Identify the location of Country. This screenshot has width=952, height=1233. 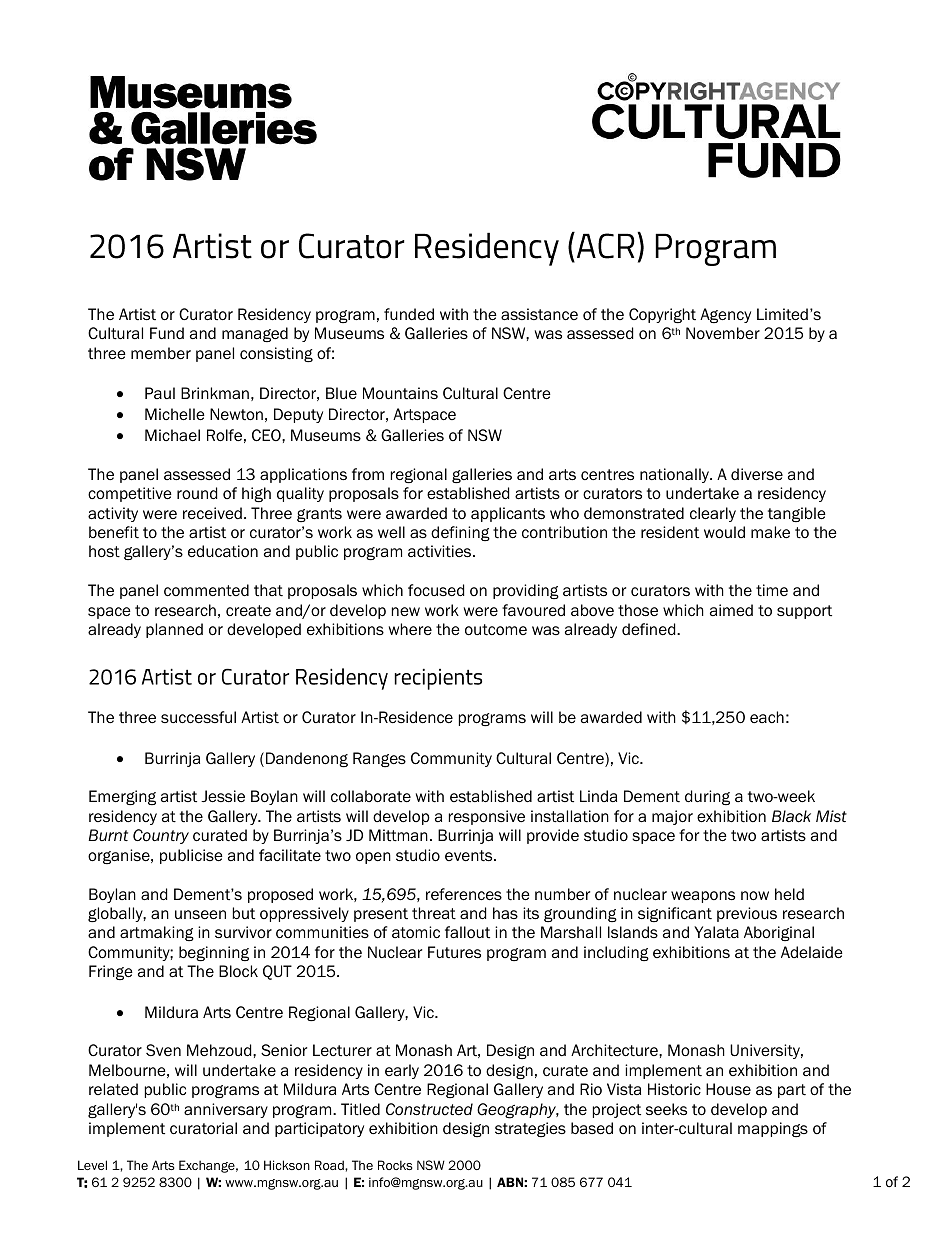
(161, 836).
